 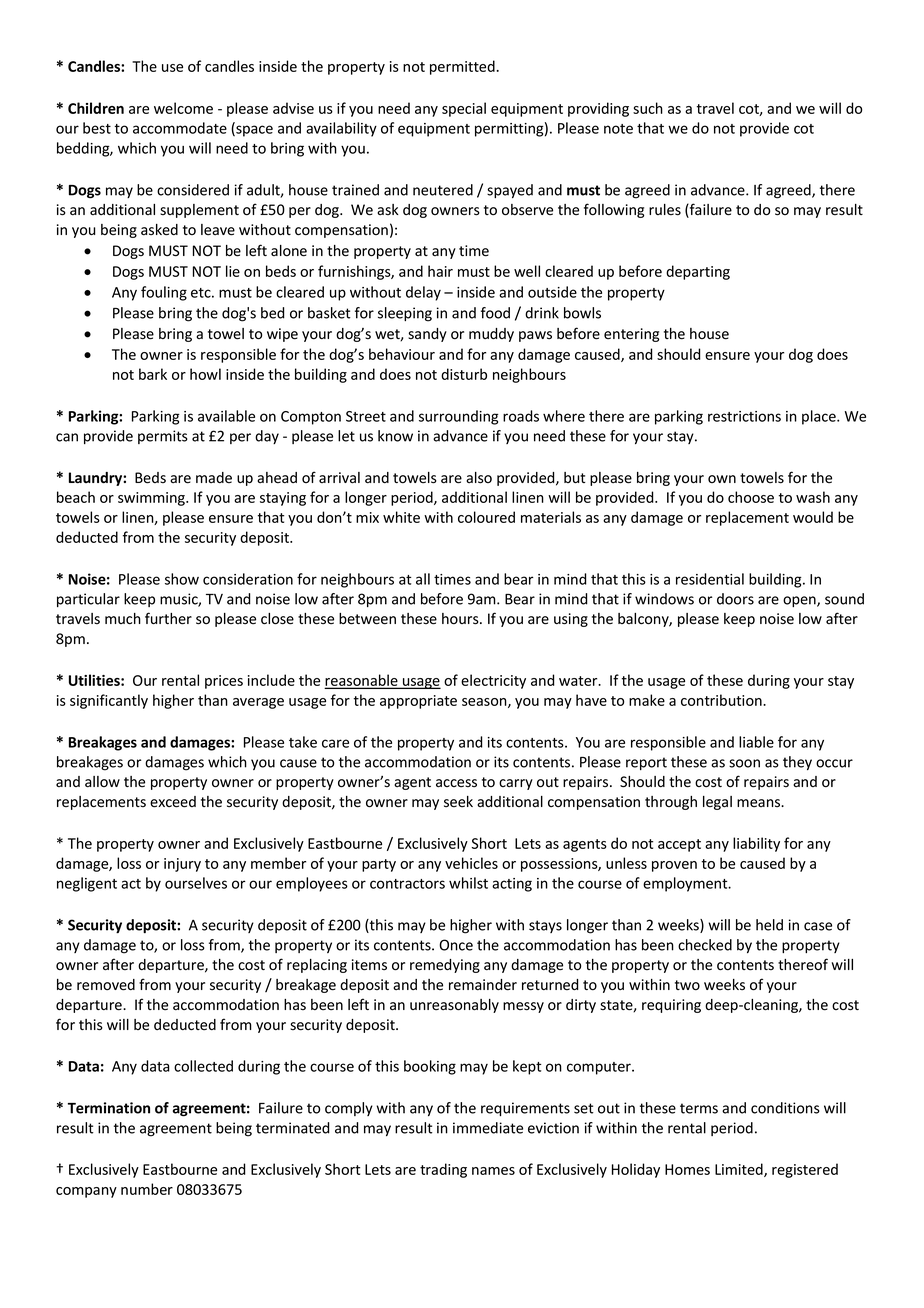 What do you see at coordinates (648, 108) in the screenshot?
I see `such` at bounding box center [648, 108].
